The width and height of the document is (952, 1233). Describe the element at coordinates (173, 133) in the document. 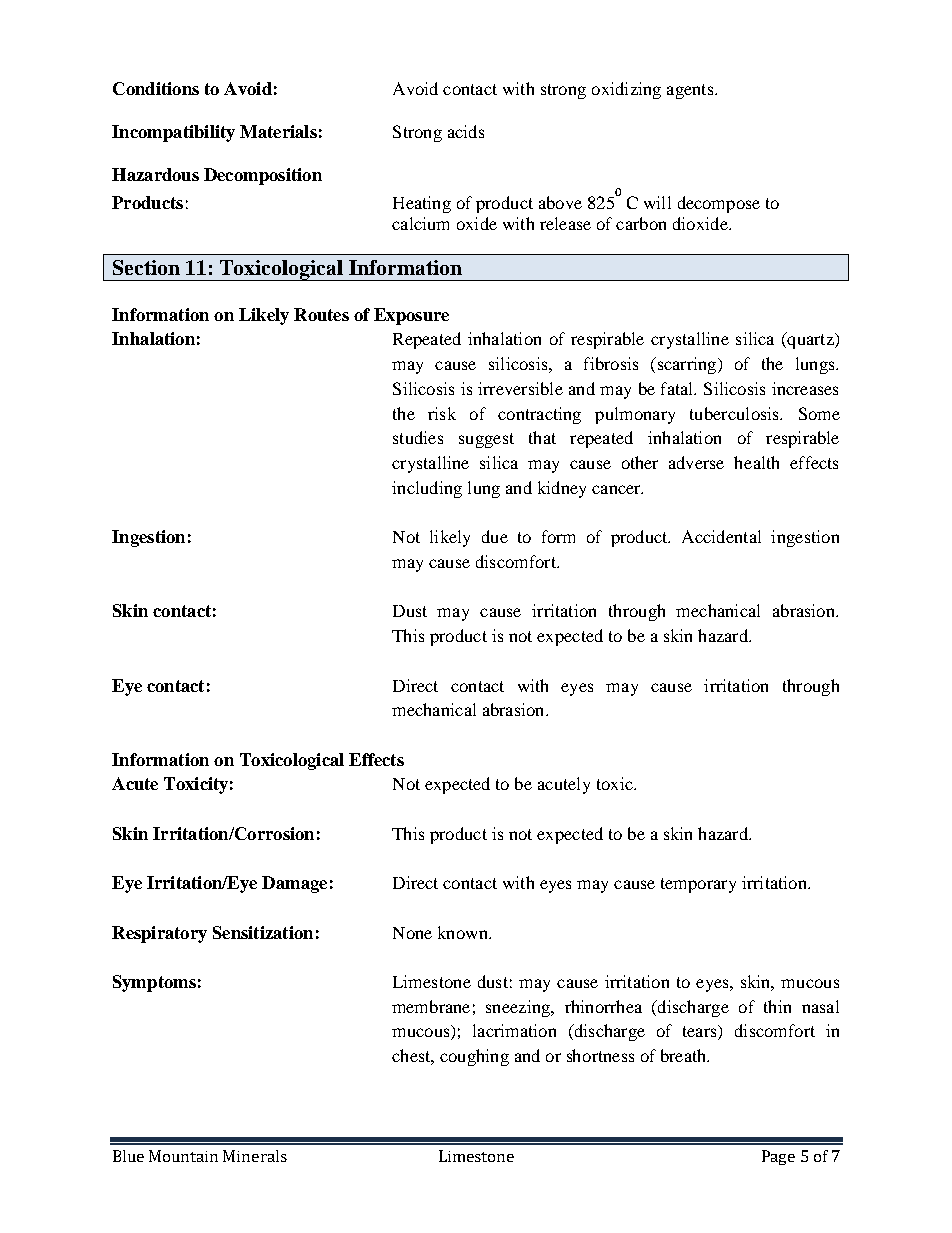

I see `Incompatibility` at that location.
